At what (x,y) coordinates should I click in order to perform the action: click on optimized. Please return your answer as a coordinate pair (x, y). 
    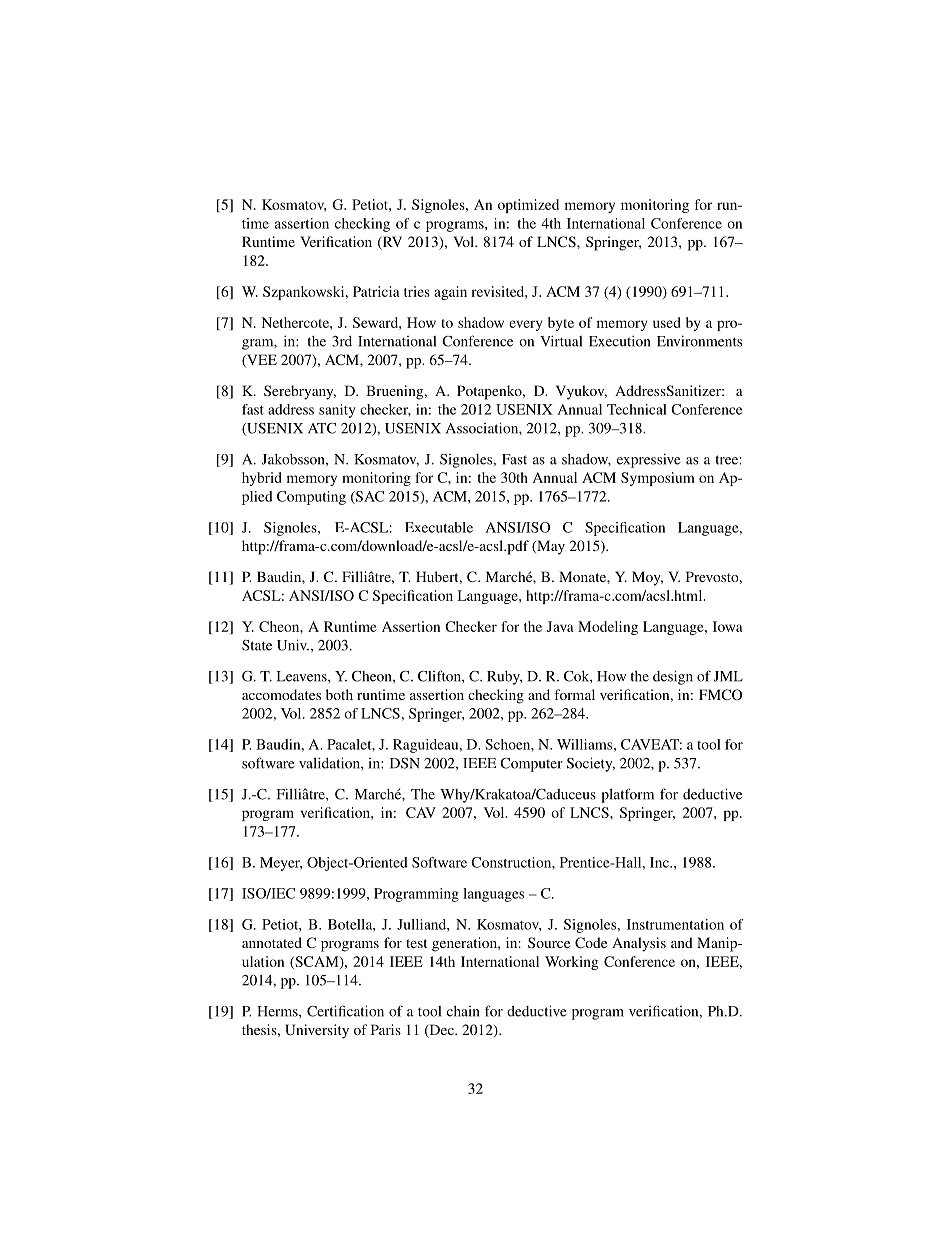
    Looking at the image, I should click on (528, 206).
